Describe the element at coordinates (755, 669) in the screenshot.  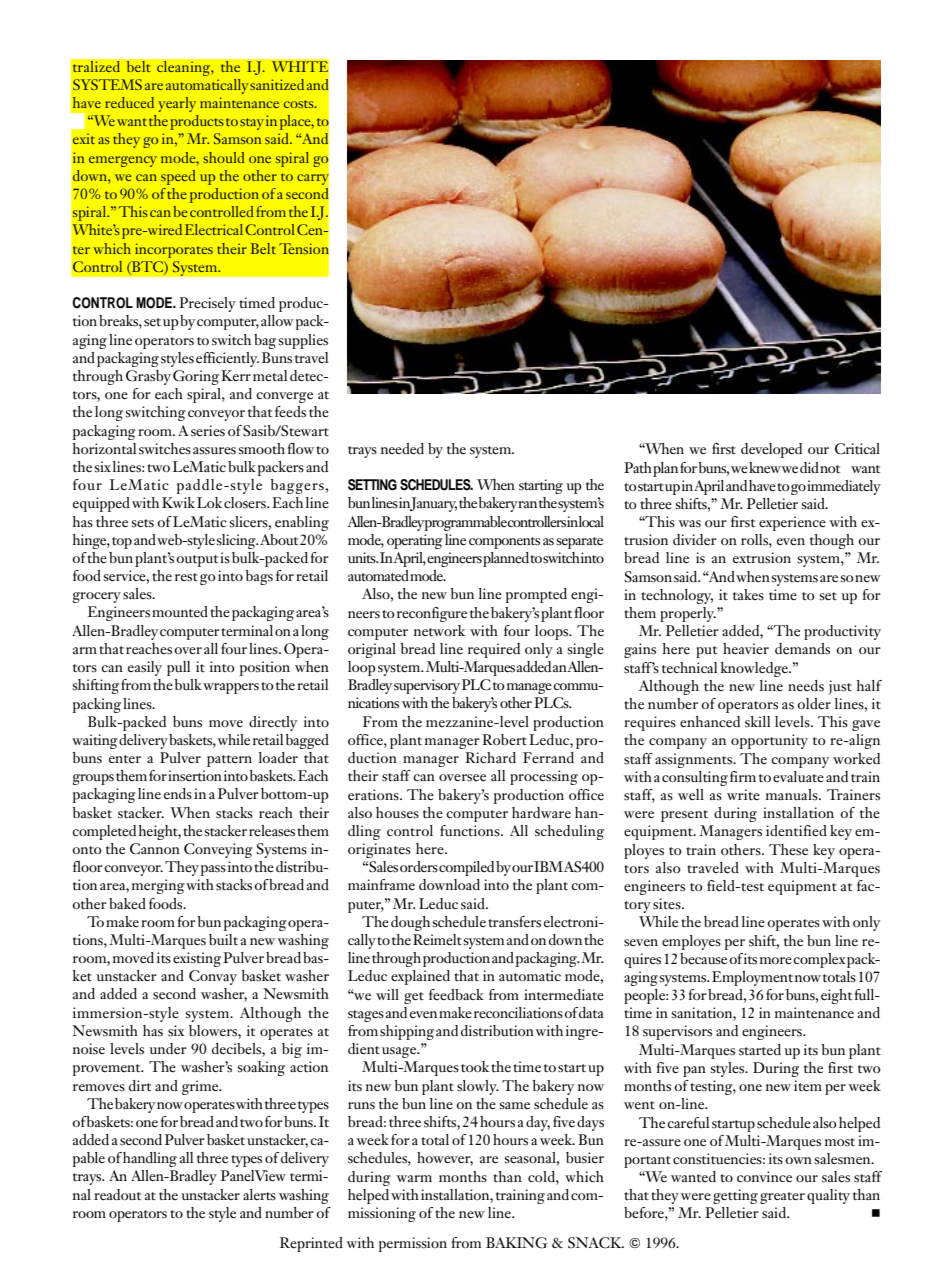
I see `knowledge` at that location.
